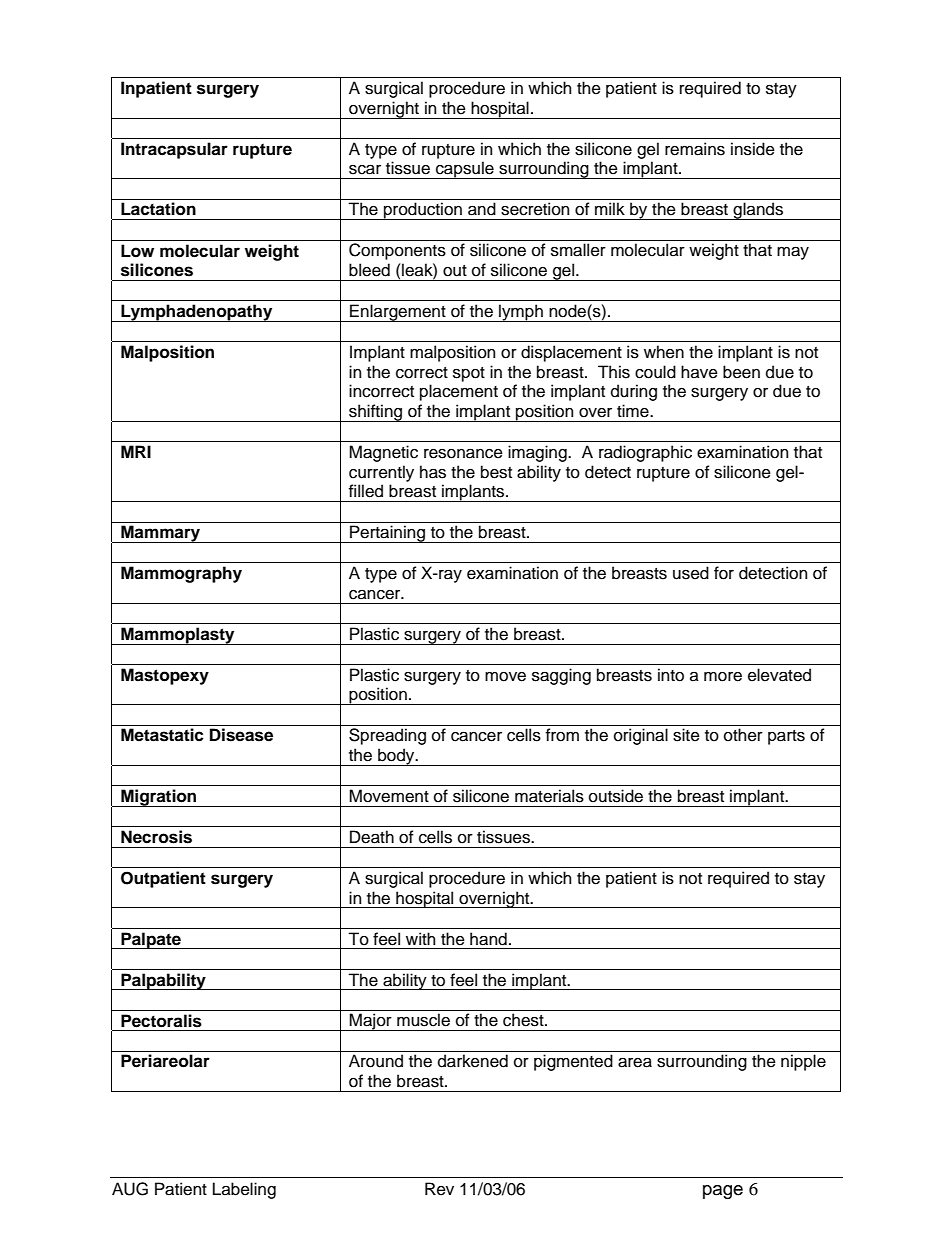 The width and height of the document is (952, 1233). Describe the element at coordinates (137, 251) in the document. I see `Low` at that location.
